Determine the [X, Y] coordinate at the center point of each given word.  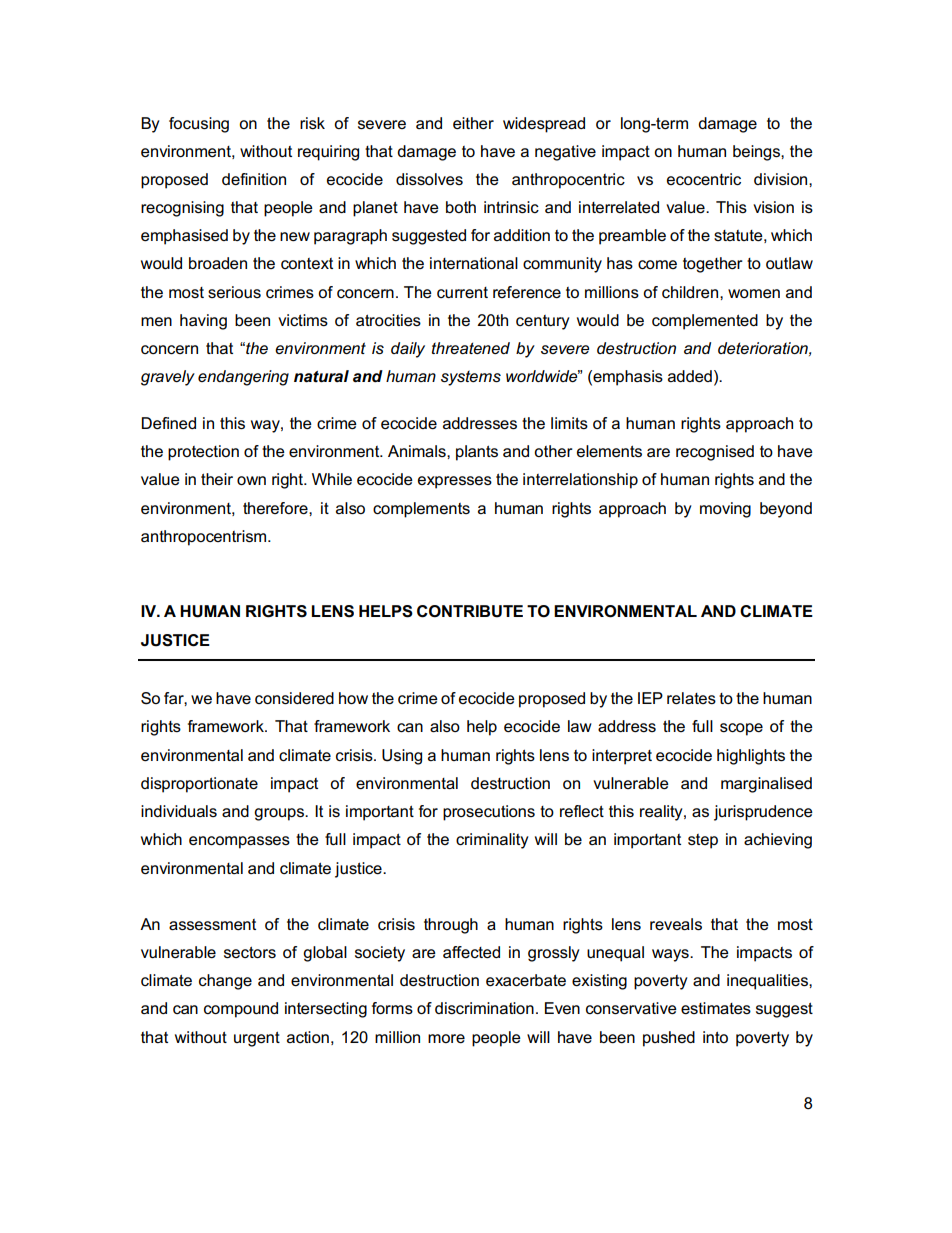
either [473, 123]
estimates [716, 1008]
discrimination [484, 1008]
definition [254, 179]
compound [241, 1010]
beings [757, 153]
